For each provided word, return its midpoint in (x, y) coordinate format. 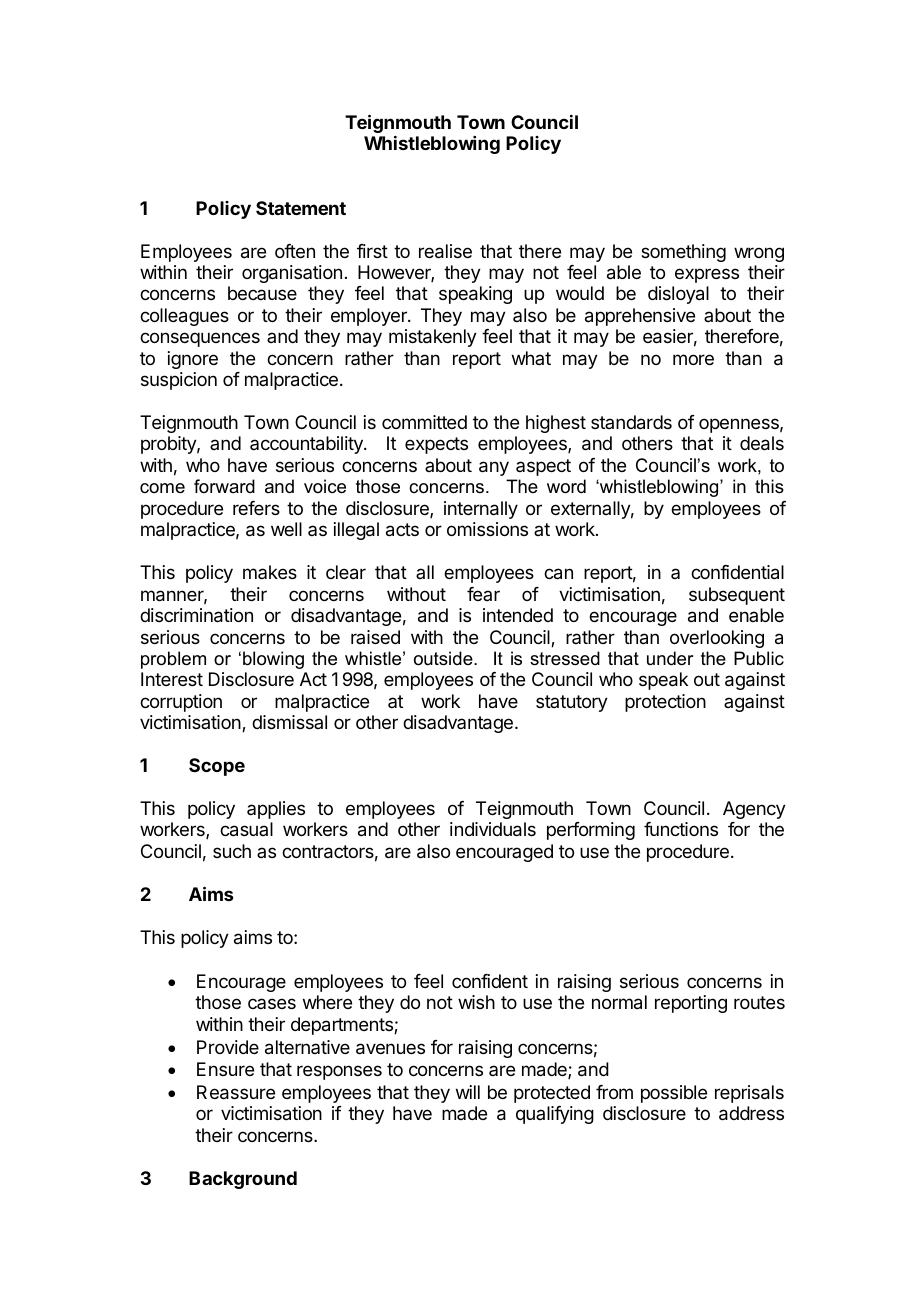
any (494, 468)
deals (762, 443)
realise (445, 251)
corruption (181, 703)
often (295, 251)
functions (681, 829)
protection (665, 703)
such (232, 851)
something (683, 253)
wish (476, 1002)
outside (444, 658)
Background (243, 1180)
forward (224, 486)
